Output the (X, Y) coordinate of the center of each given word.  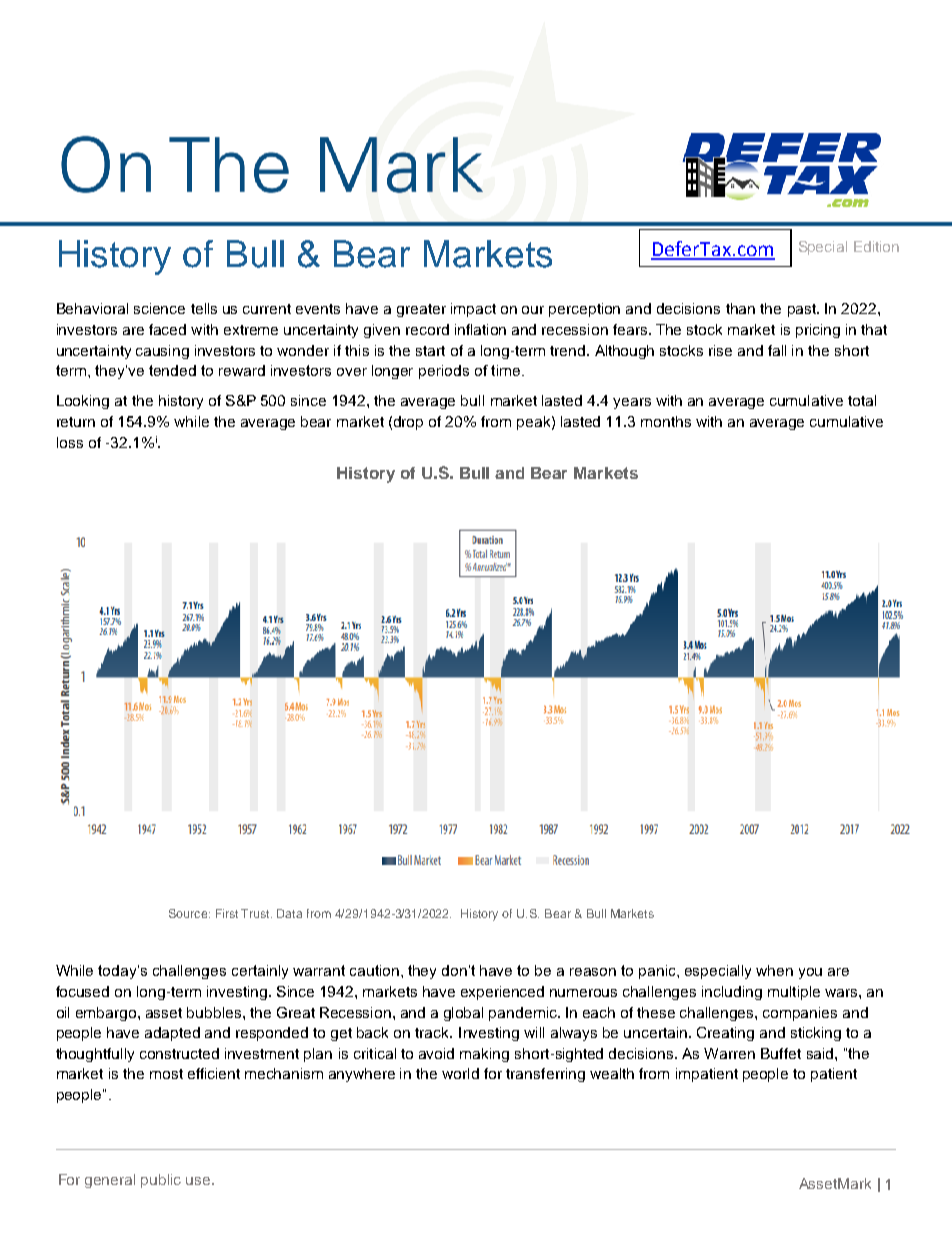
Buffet (781, 1053)
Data (289, 913)
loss (70, 442)
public (161, 1181)
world (460, 1073)
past (803, 310)
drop (408, 423)
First (227, 913)
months (666, 421)
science (159, 308)
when (774, 970)
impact (473, 310)
